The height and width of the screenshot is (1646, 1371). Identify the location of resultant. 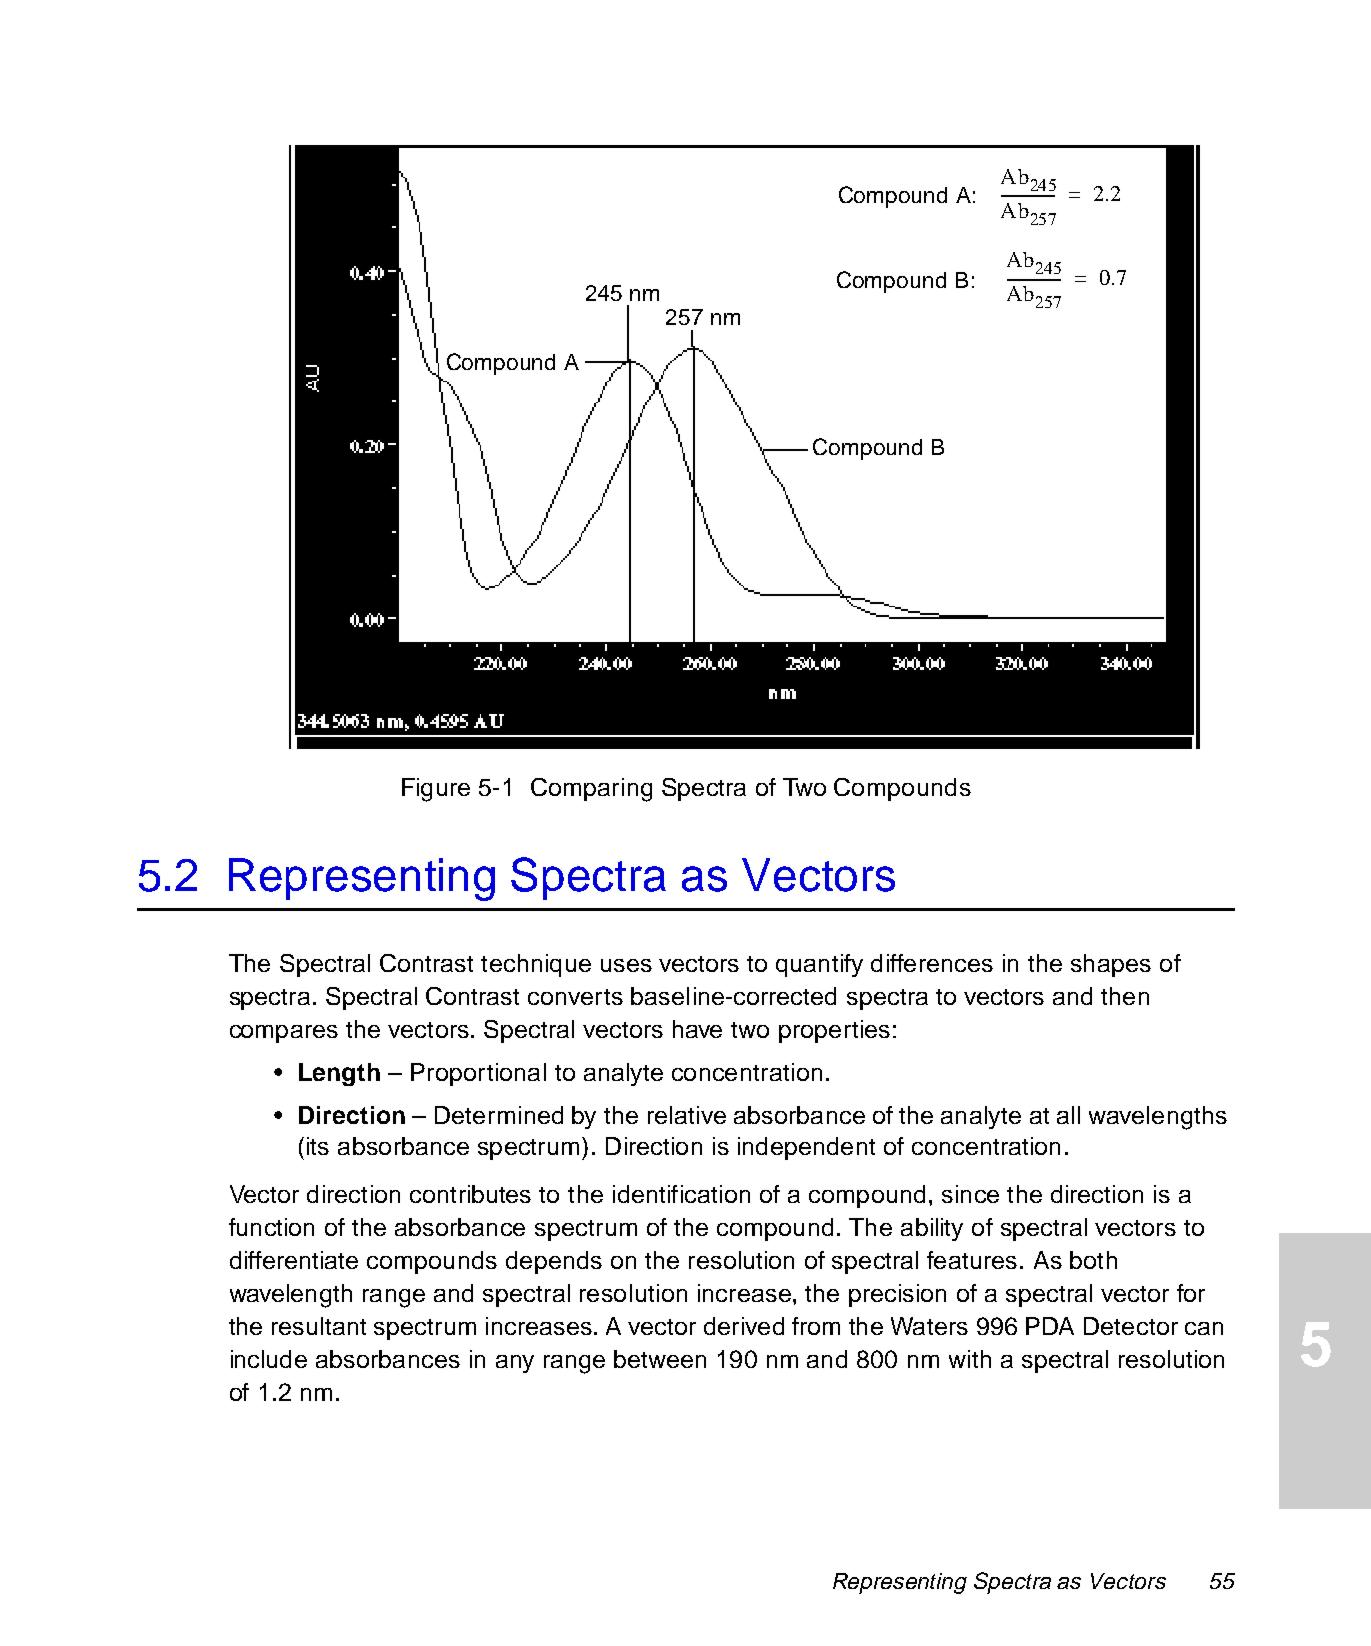
(319, 1326).
